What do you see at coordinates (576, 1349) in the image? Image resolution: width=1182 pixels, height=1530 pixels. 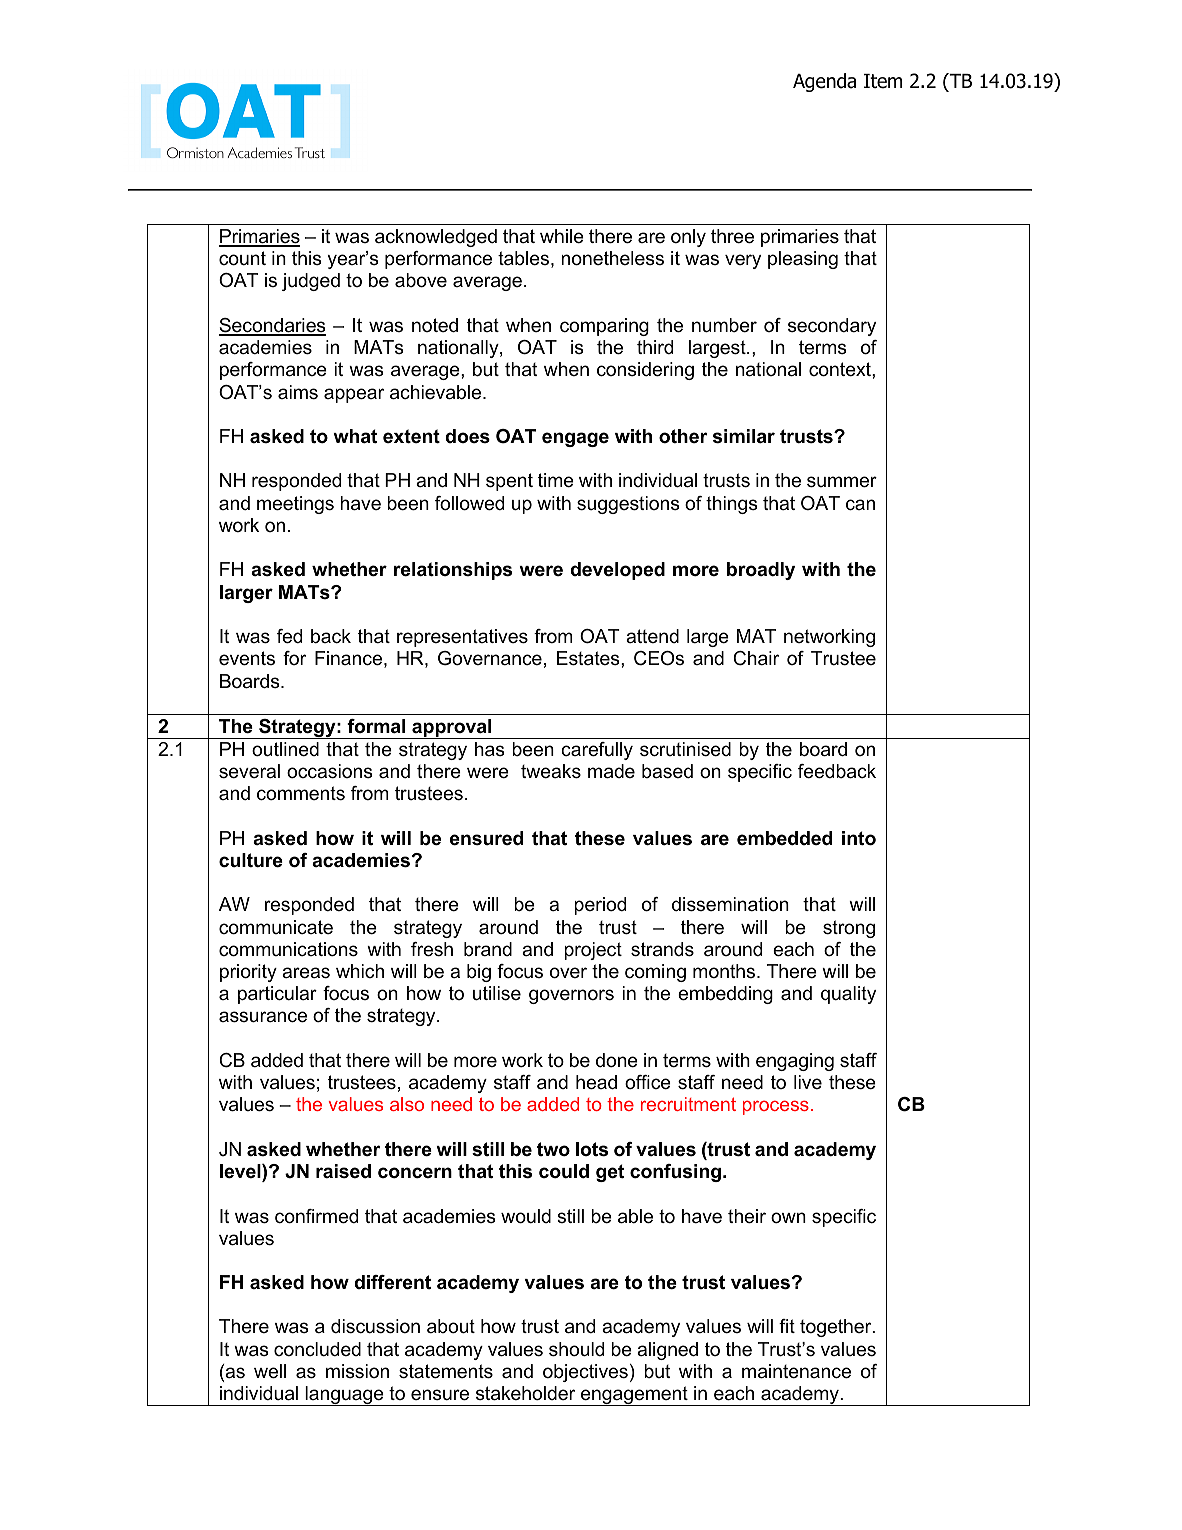 I see `should` at bounding box center [576, 1349].
